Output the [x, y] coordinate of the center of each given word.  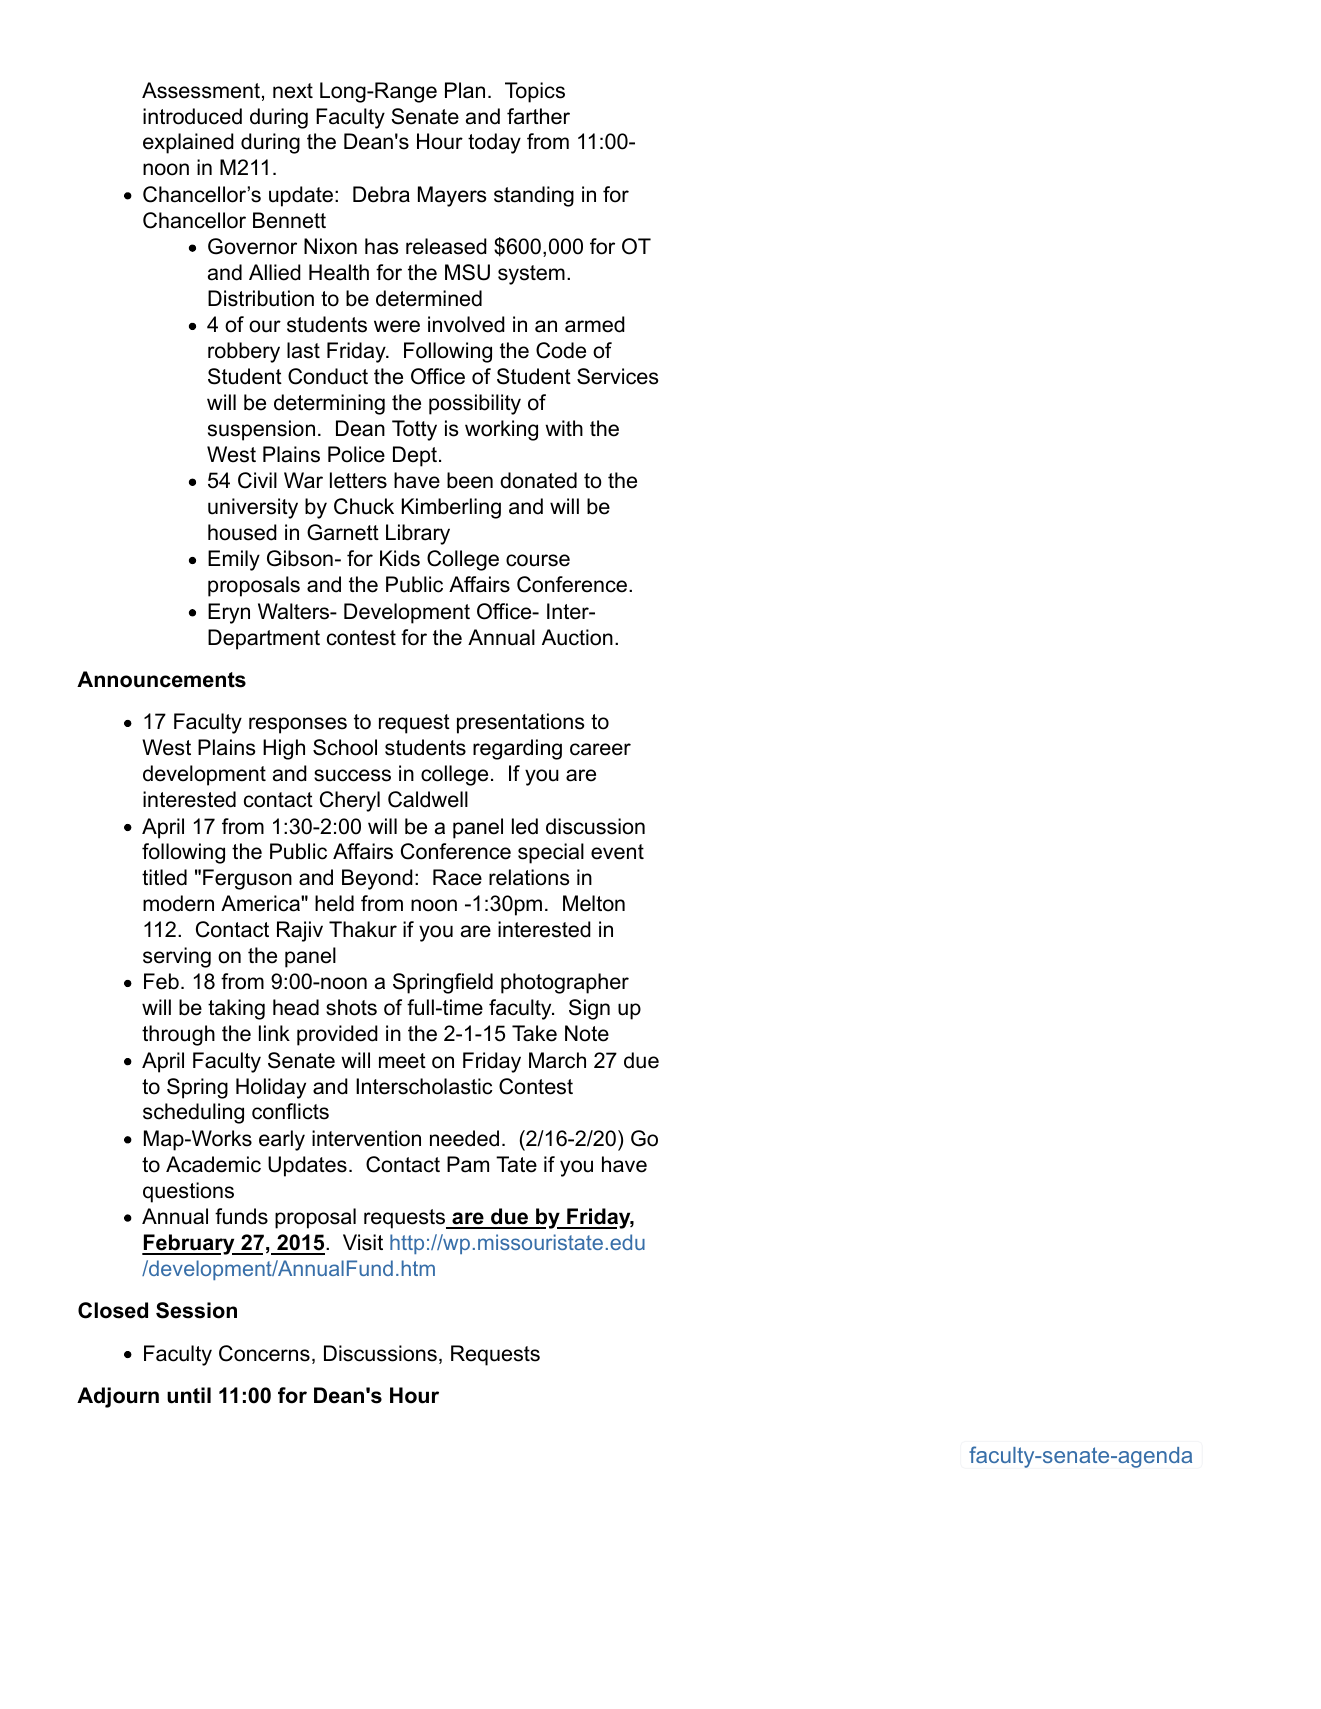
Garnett [343, 532]
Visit [363, 1242]
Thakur [363, 929]
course [538, 560]
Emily [234, 560]
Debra [381, 194]
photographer [565, 983]
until [189, 1395]
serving [177, 957]
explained [188, 143]
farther [538, 116]
